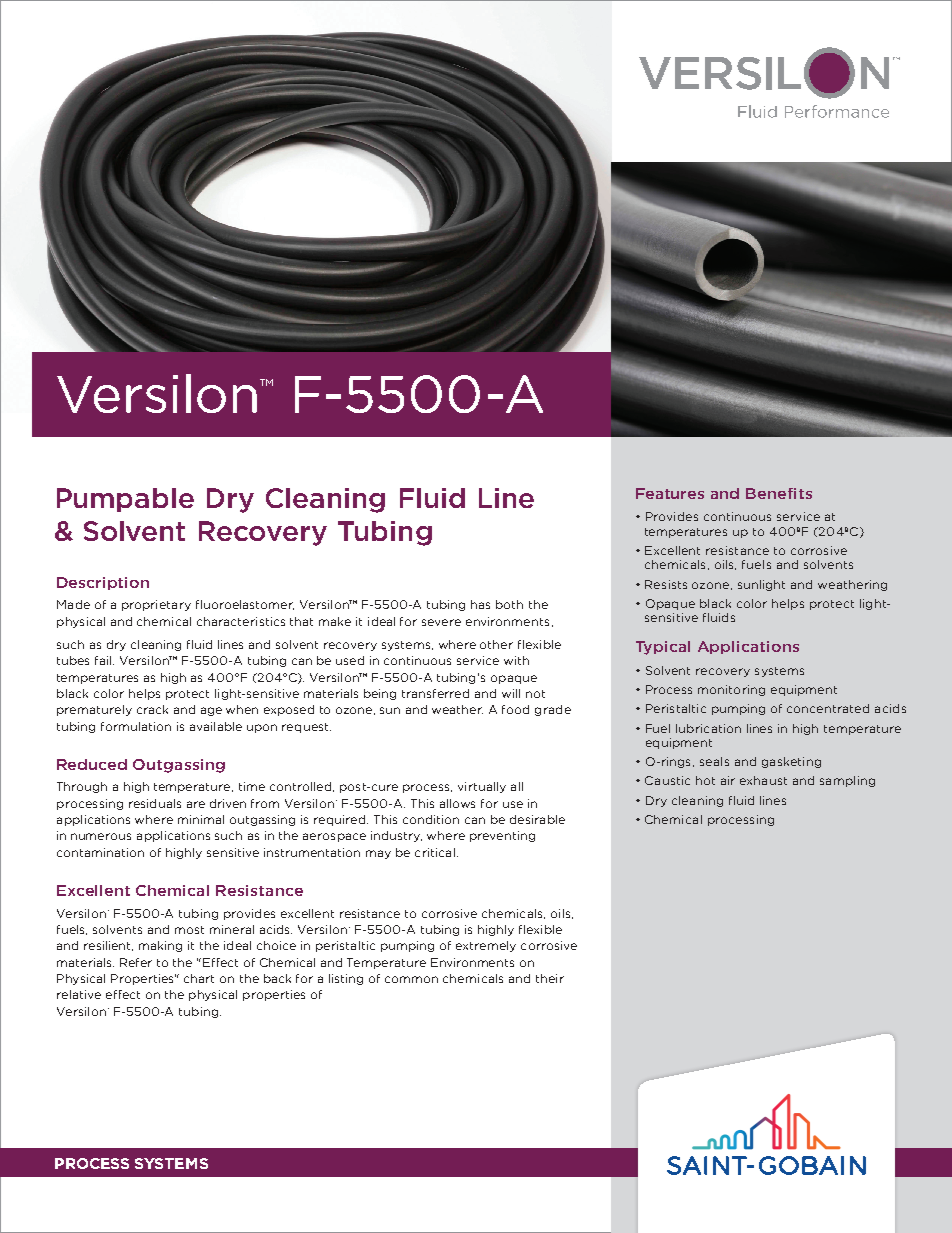  What do you see at coordinates (103, 583) in the document?
I see `Description` at bounding box center [103, 583].
